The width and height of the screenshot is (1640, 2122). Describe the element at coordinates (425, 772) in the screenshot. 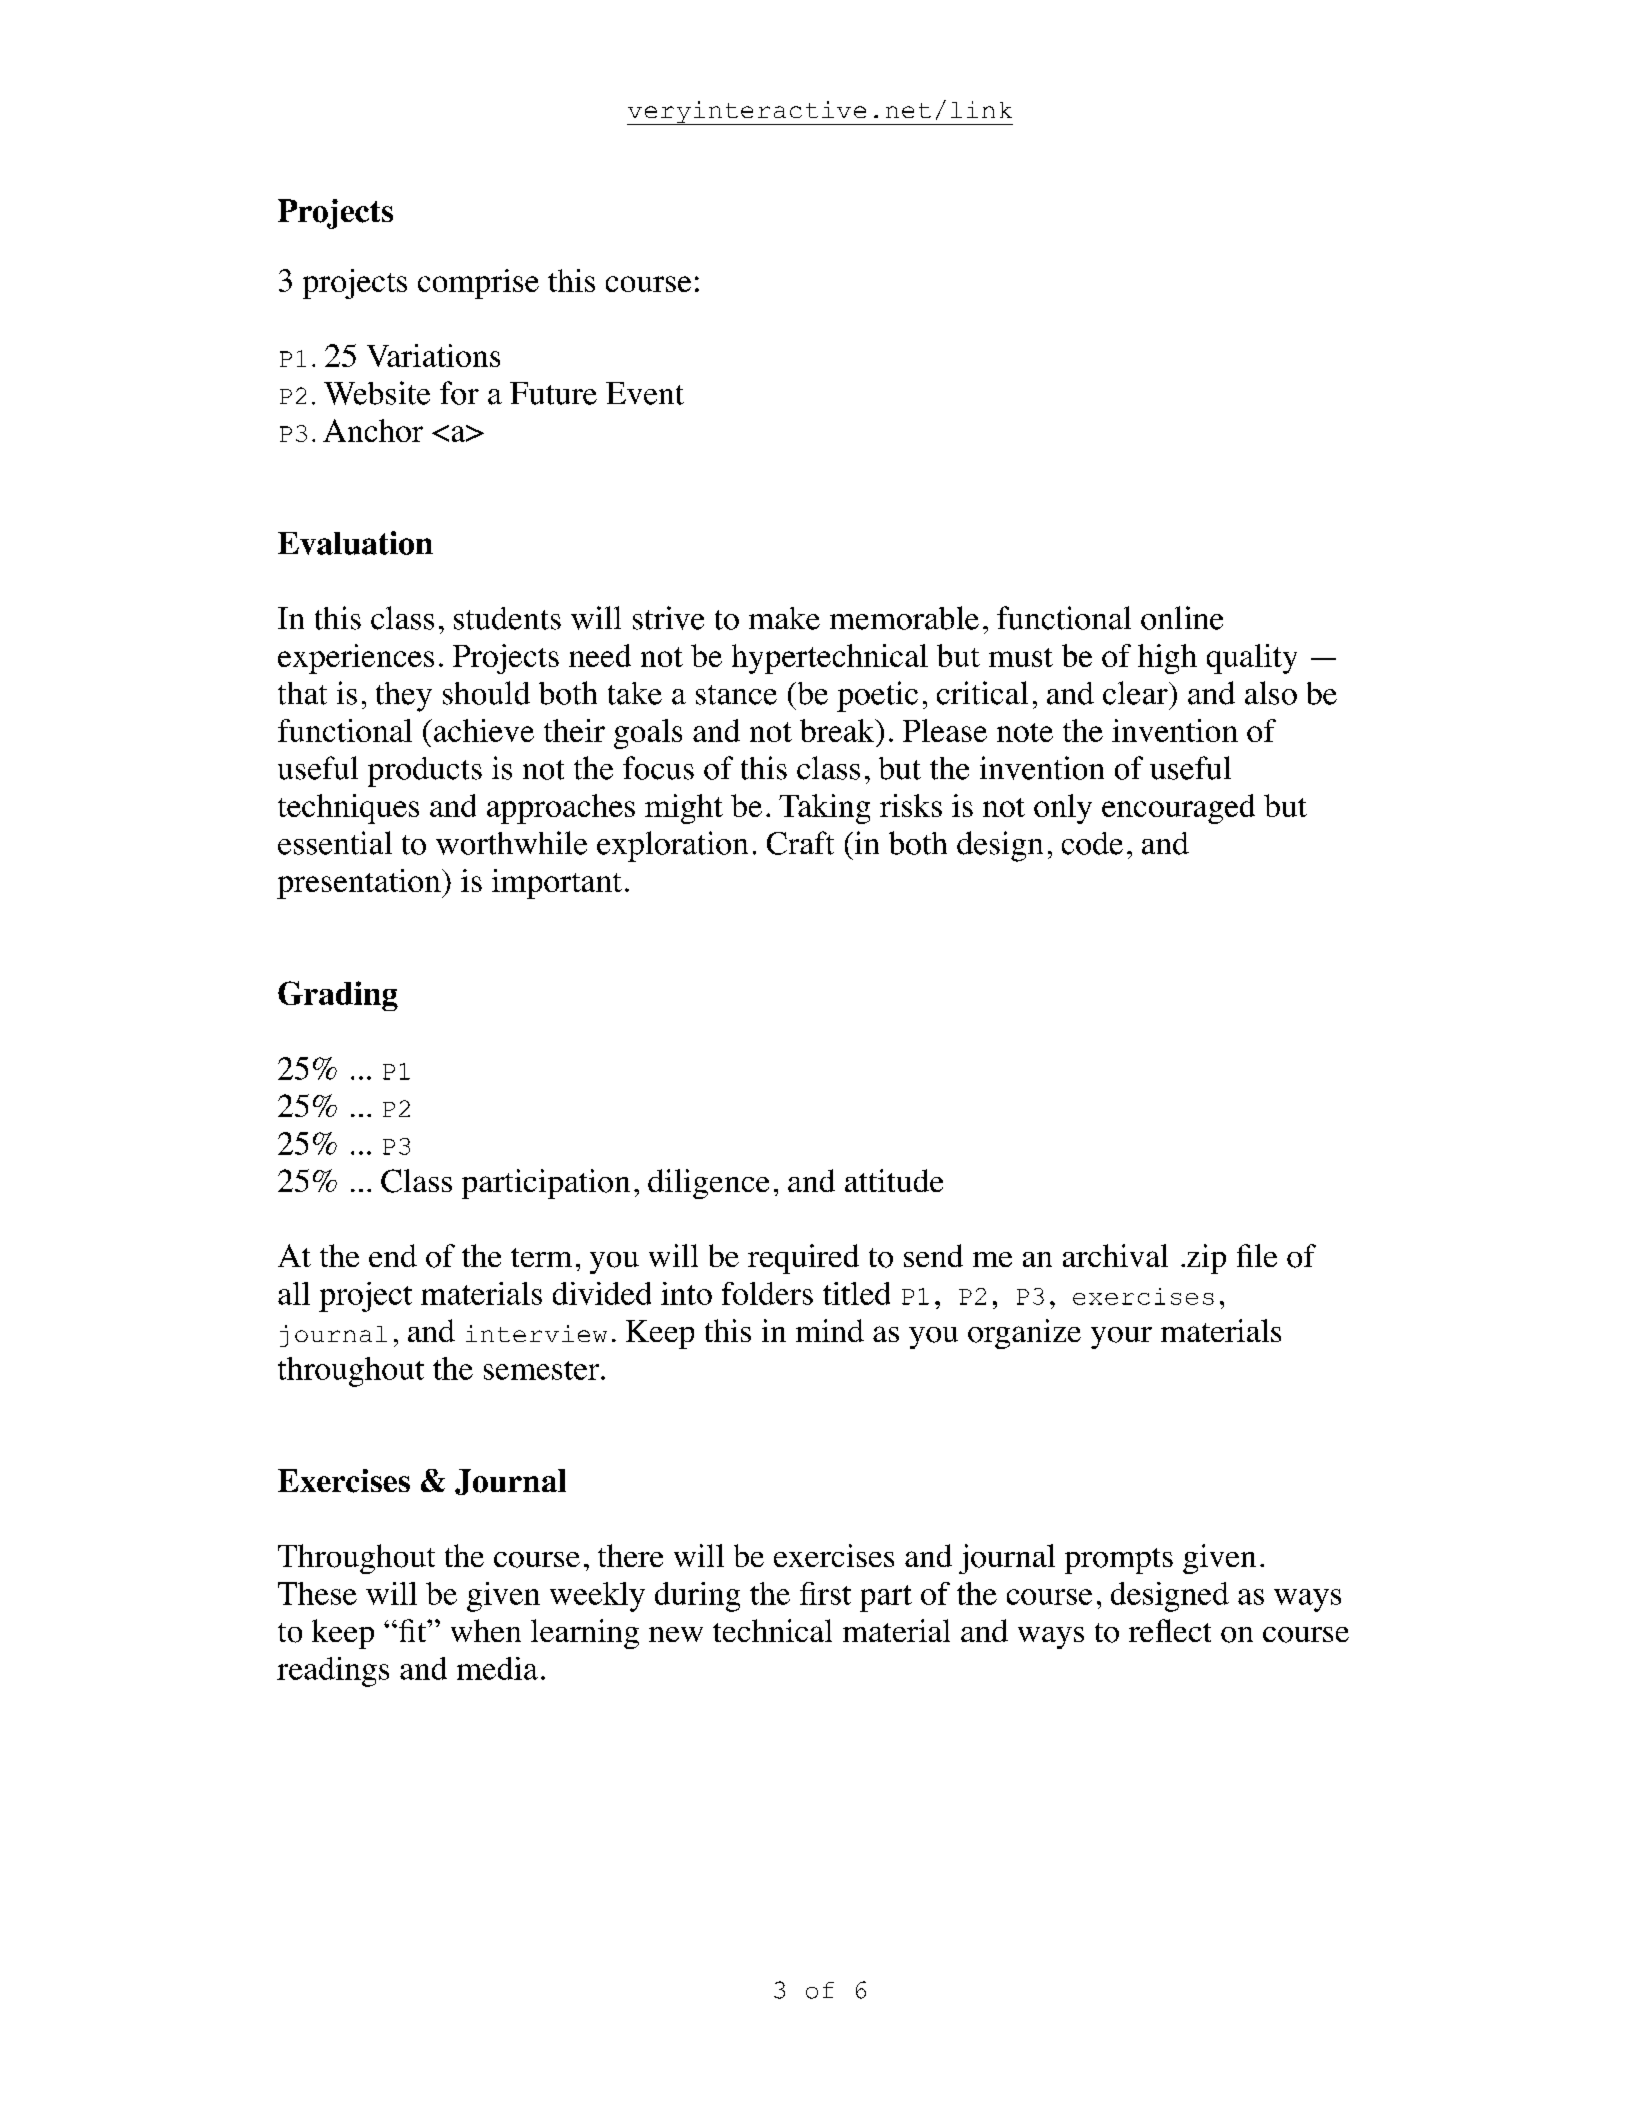

I see `products` at that location.
